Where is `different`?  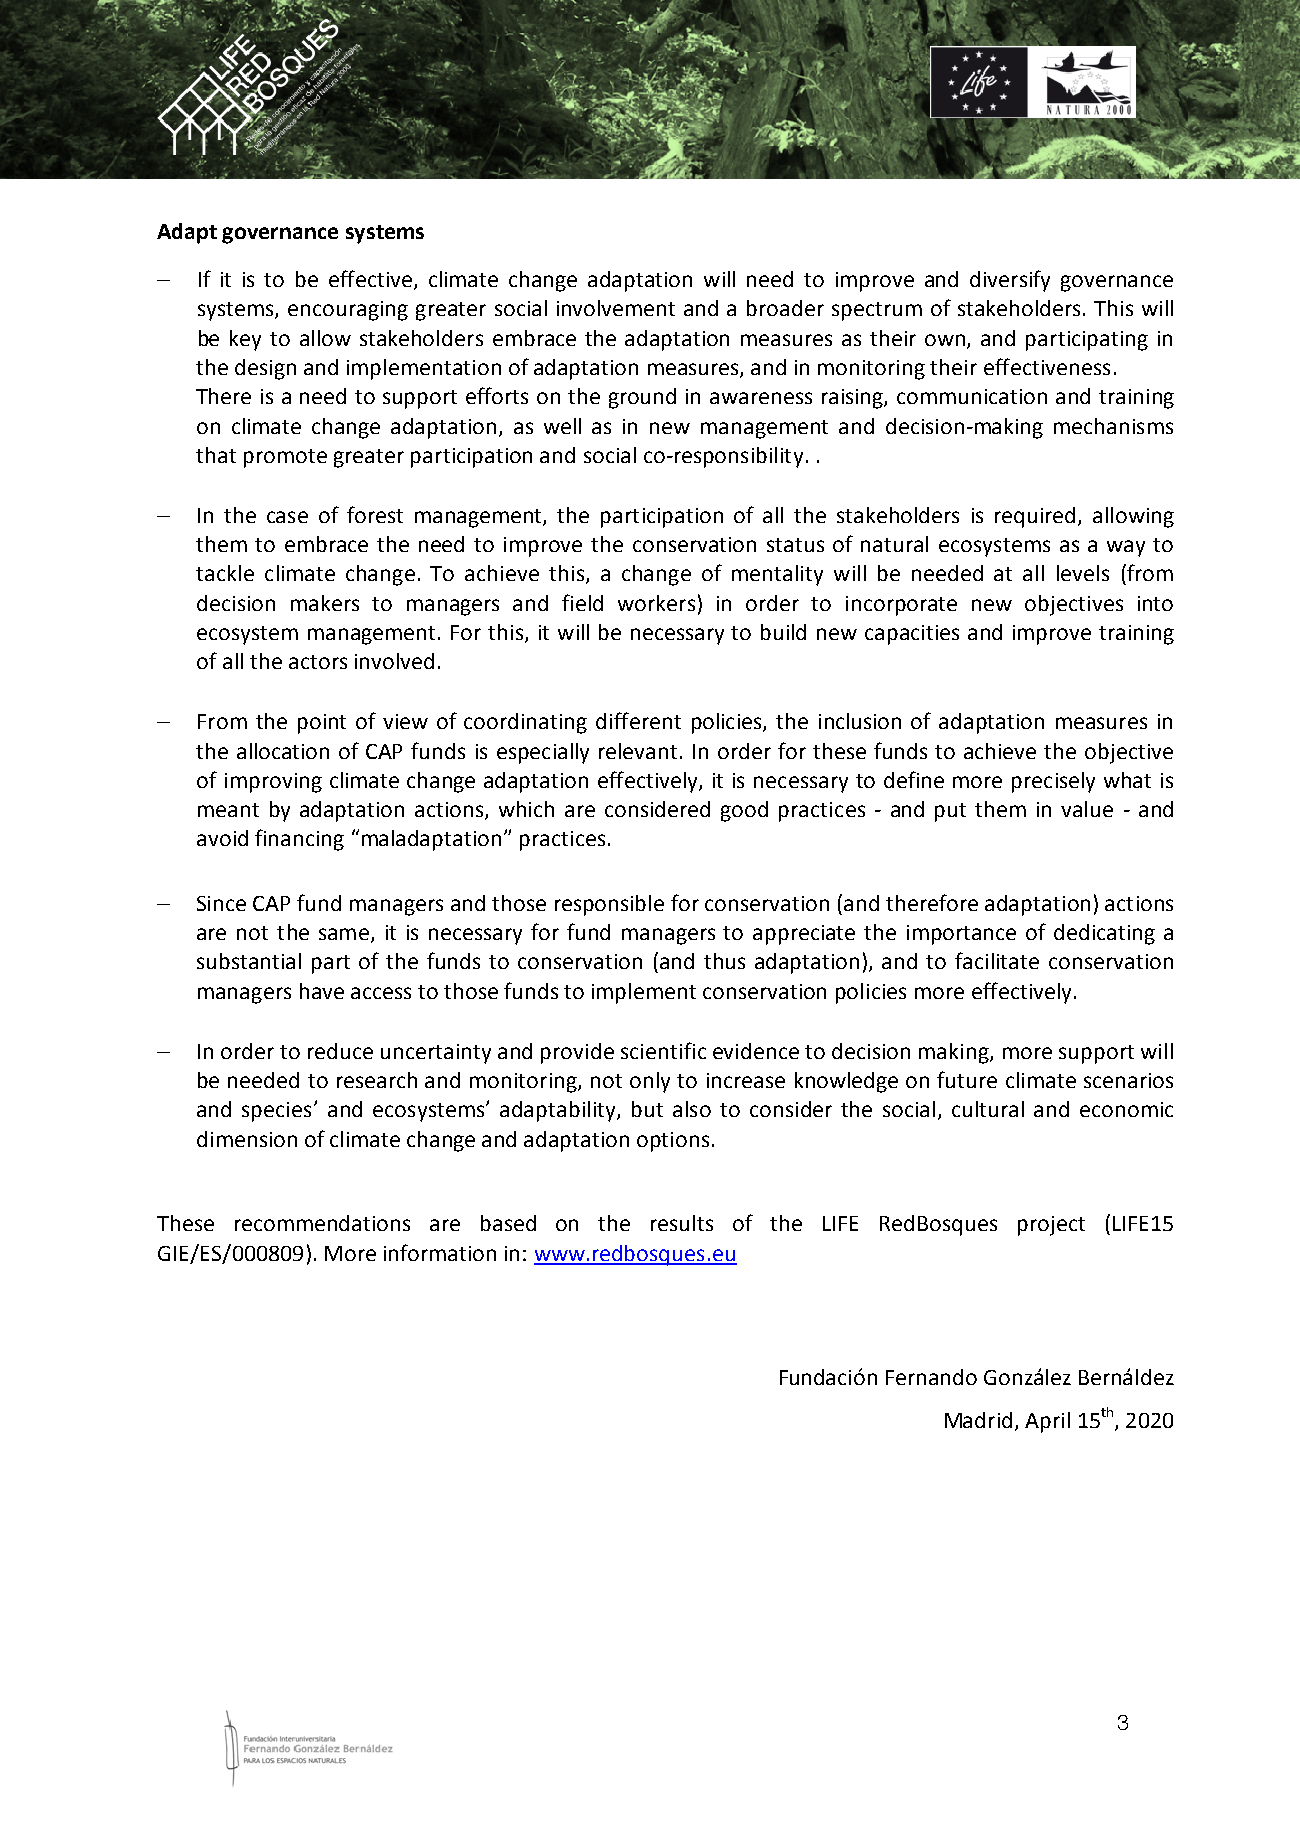
different is located at coordinates (638, 720).
